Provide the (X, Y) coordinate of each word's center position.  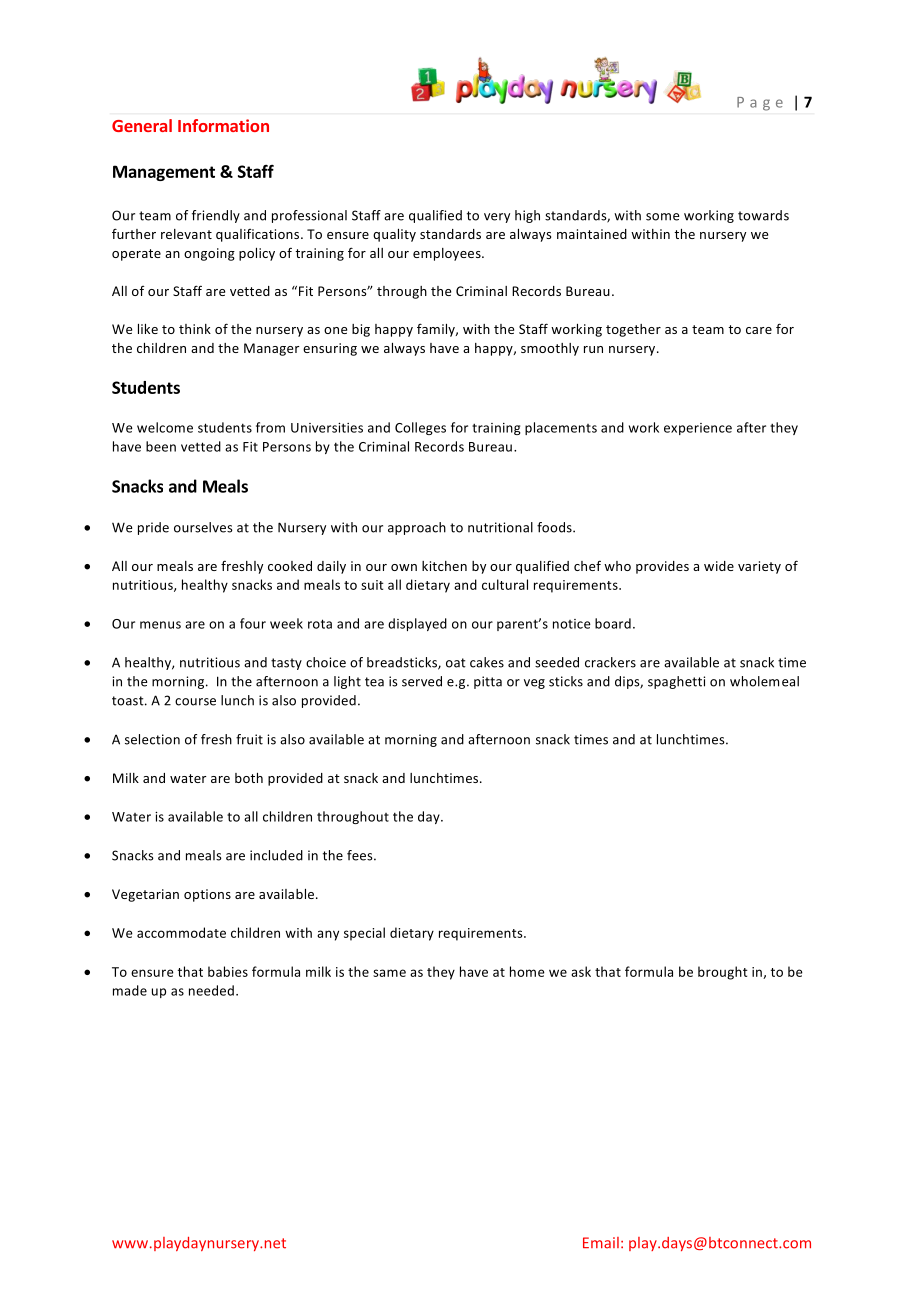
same (389, 973)
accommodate (181, 932)
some (662, 217)
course (195, 702)
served (422, 681)
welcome (165, 427)
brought (723, 973)
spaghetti (676, 682)
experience (698, 429)
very (497, 218)
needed (211, 990)
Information (223, 125)
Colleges (420, 428)
